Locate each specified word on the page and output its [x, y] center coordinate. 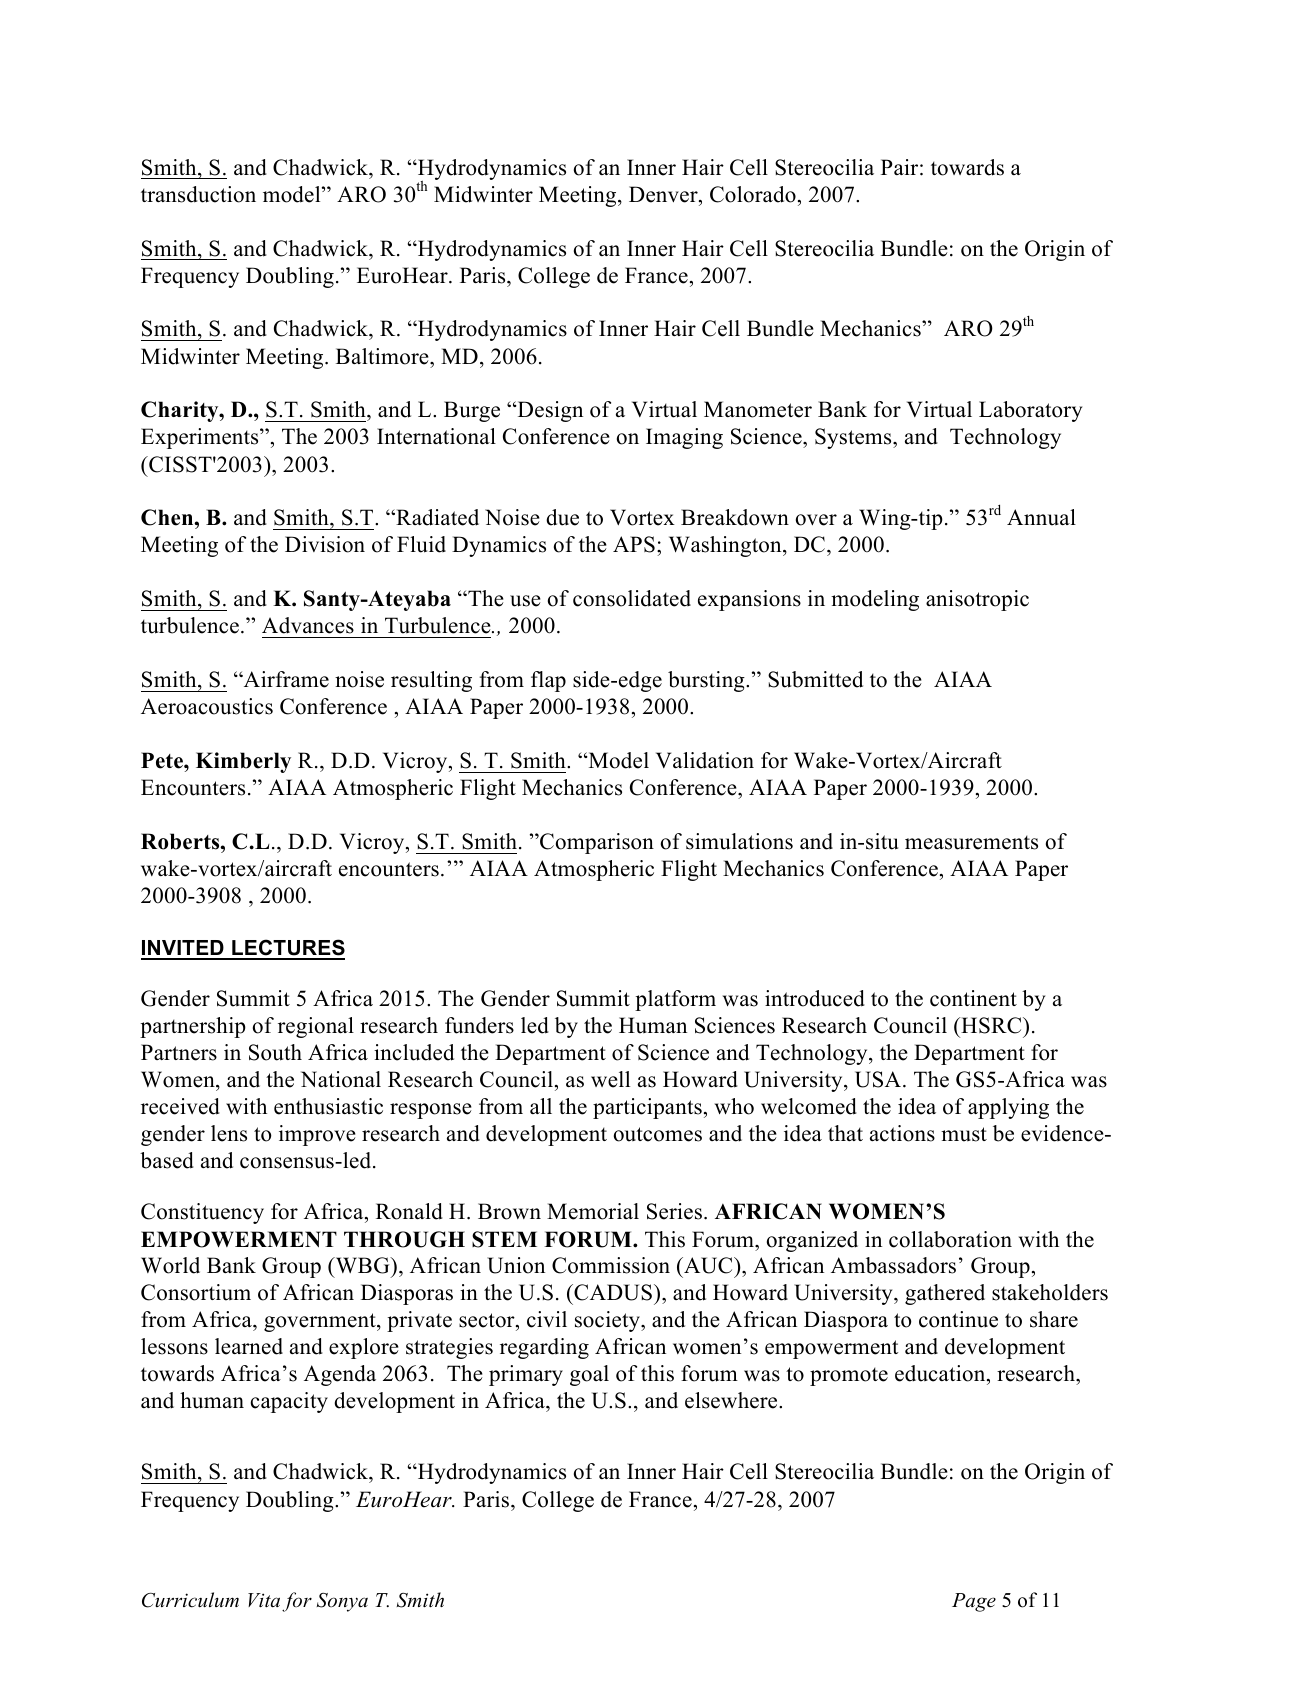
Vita [264, 1600]
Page [974, 1602]
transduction [198, 194]
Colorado [753, 194]
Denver [664, 194]
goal [589, 1375]
